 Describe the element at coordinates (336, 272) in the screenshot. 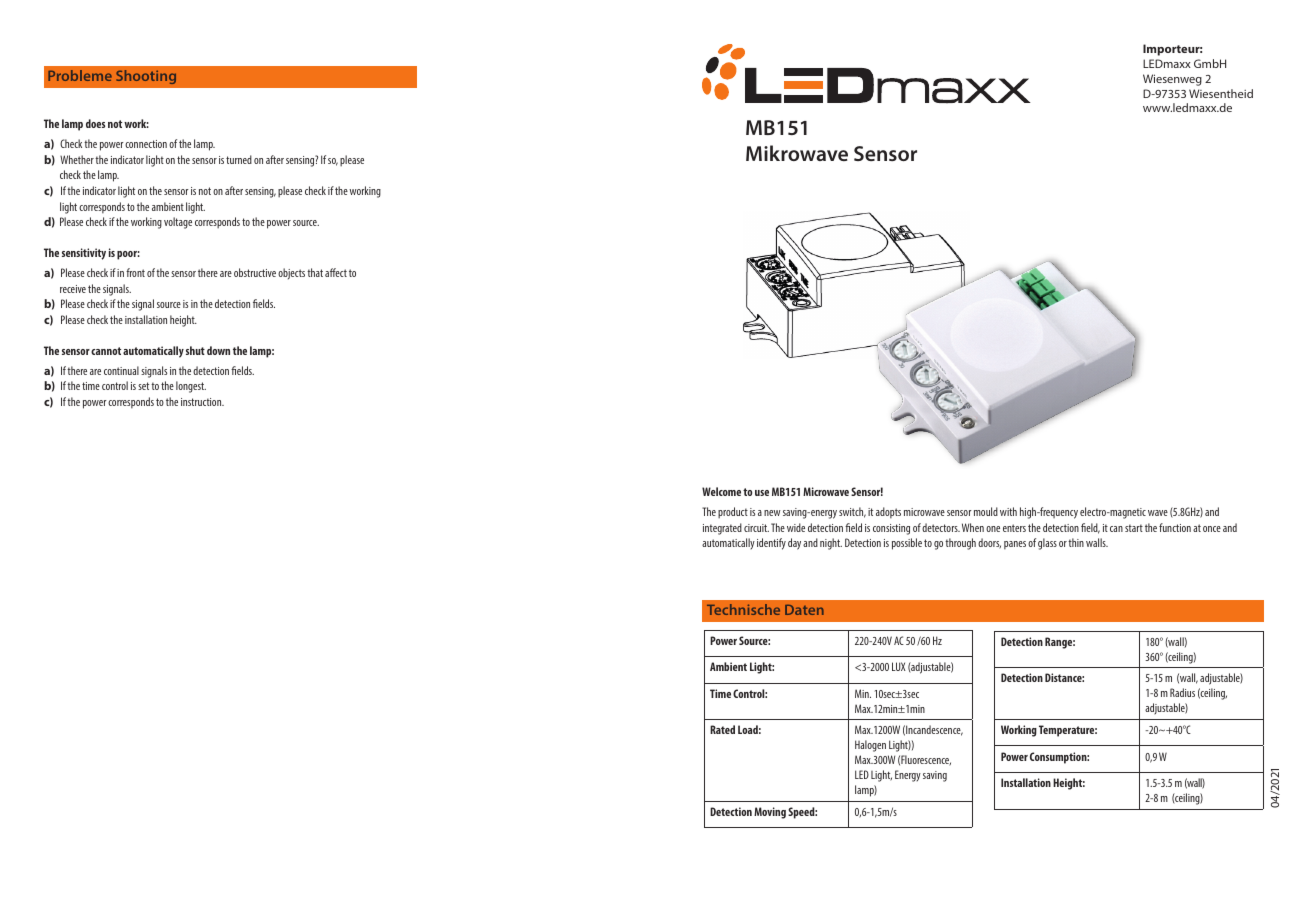

I see `affect` at that location.
